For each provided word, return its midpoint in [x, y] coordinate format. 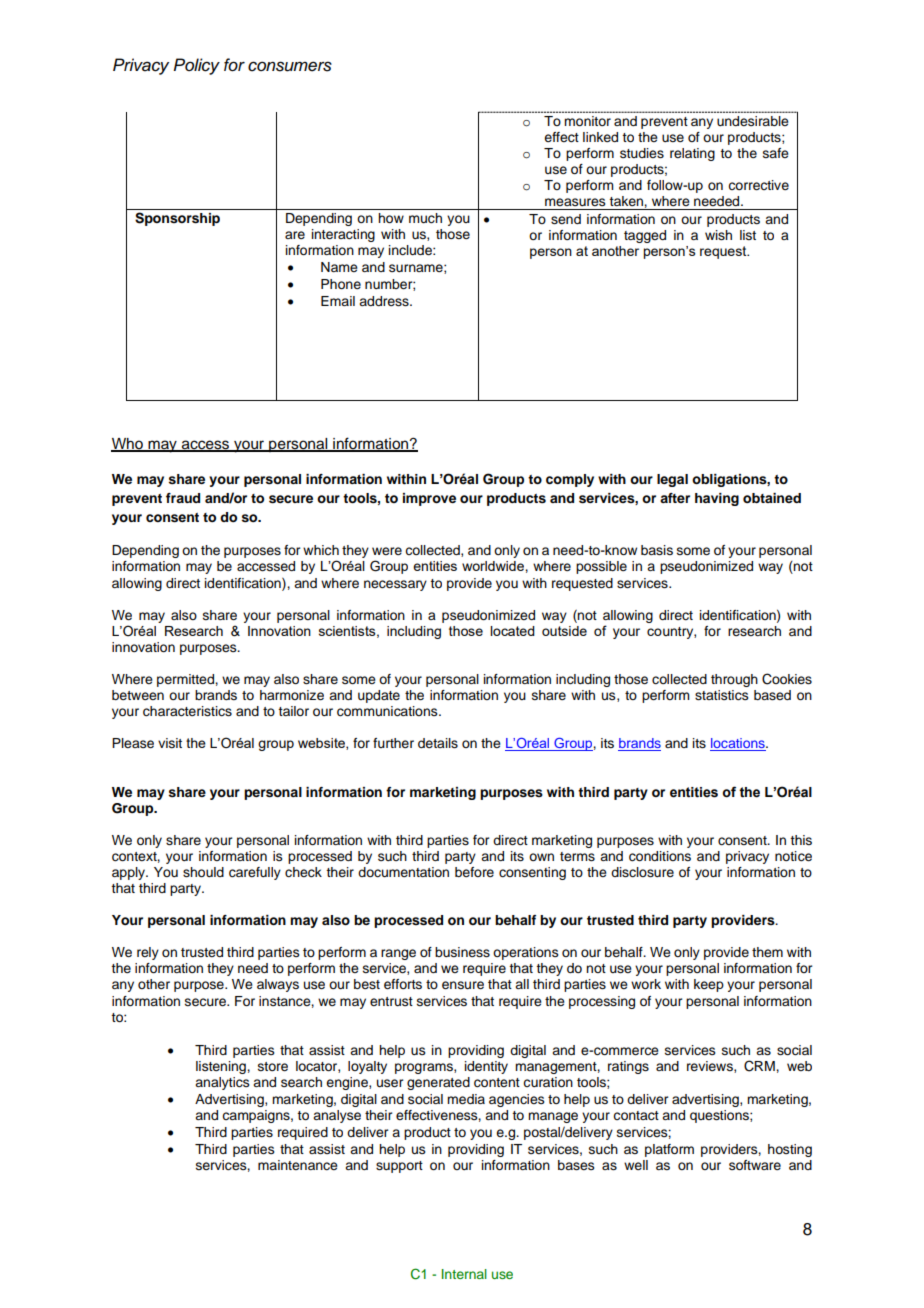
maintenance [298, 1165]
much [425, 218]
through [734, 680]
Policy [196, 66]
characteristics [187, 711]
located [512, 631]
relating [692, 154]
